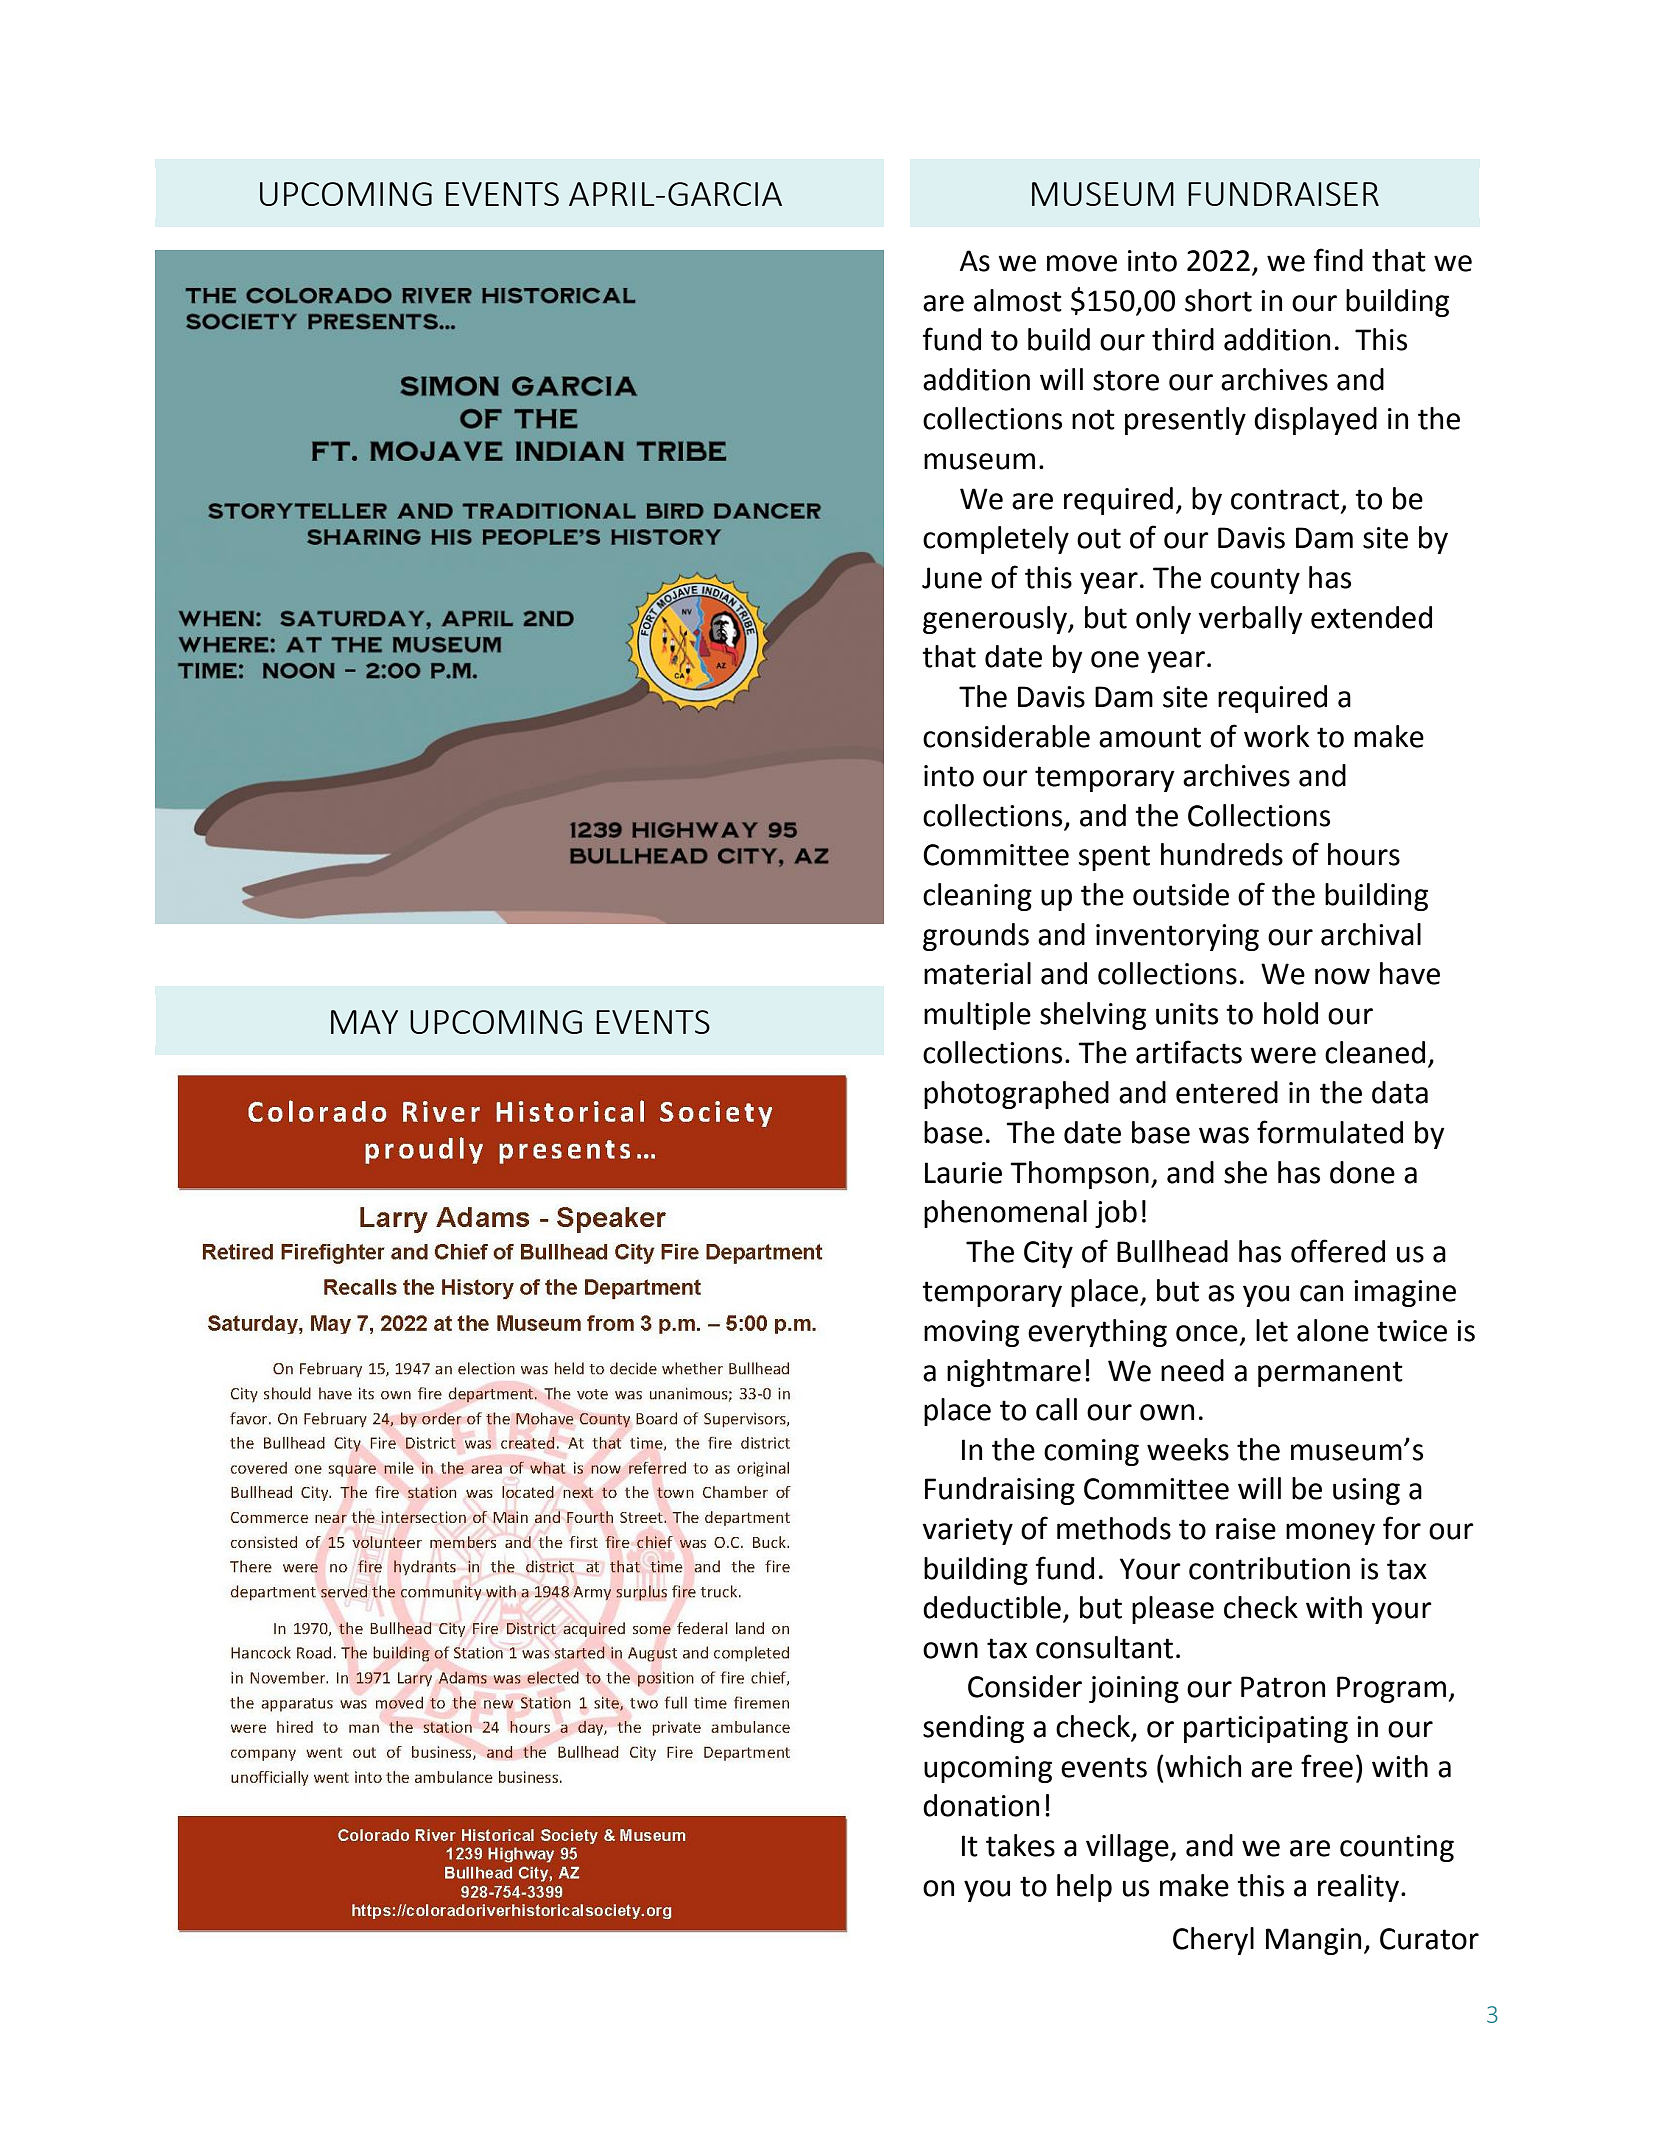  Describe the element at coordinates (1020, 1845) in the screenshot. I see `takes` at that location.
